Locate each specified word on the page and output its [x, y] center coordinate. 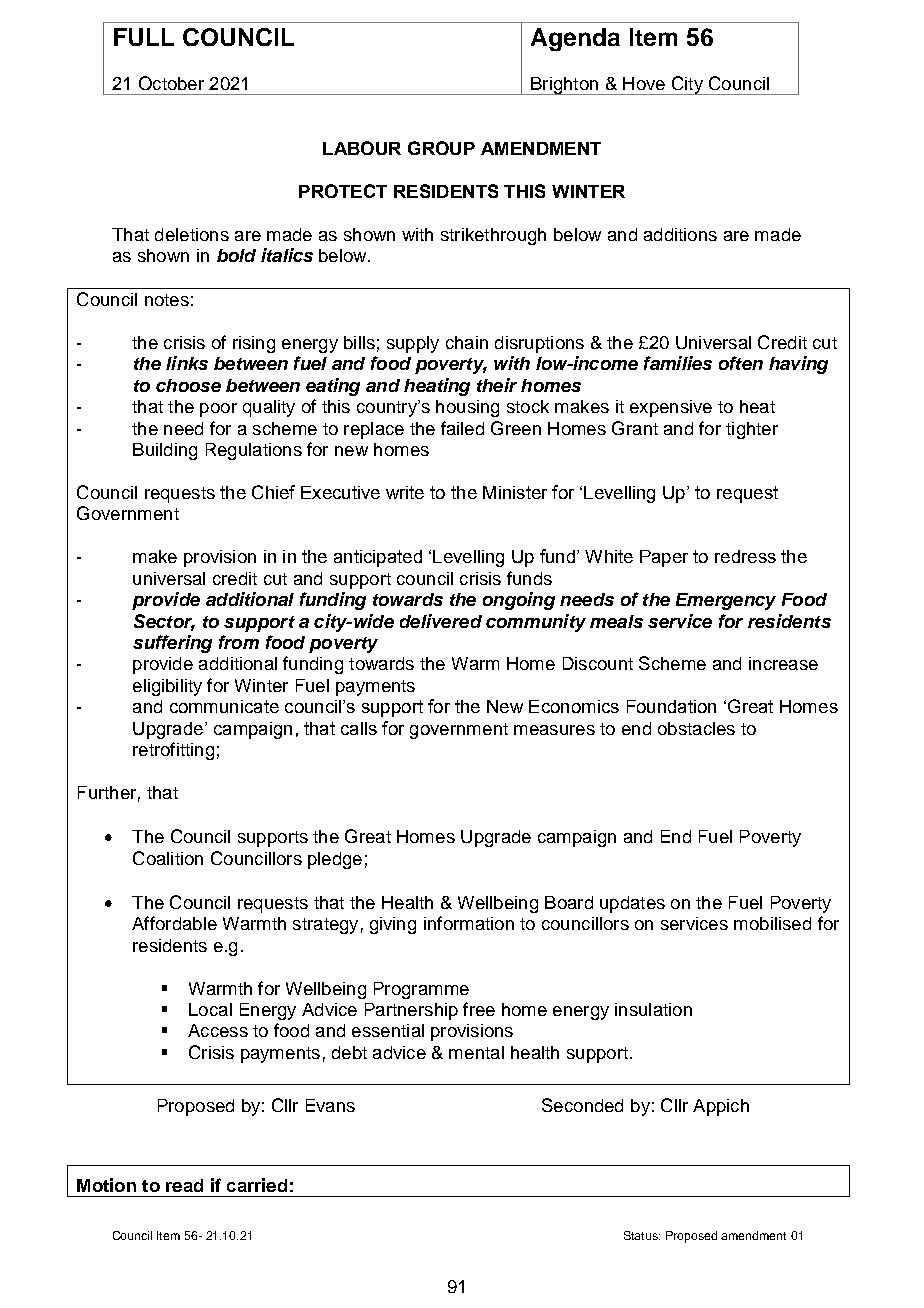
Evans [330, 1105]
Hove [644, 83]
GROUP [441, 148]
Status [642, 1235]
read [184, 1185]
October [171, 83]
